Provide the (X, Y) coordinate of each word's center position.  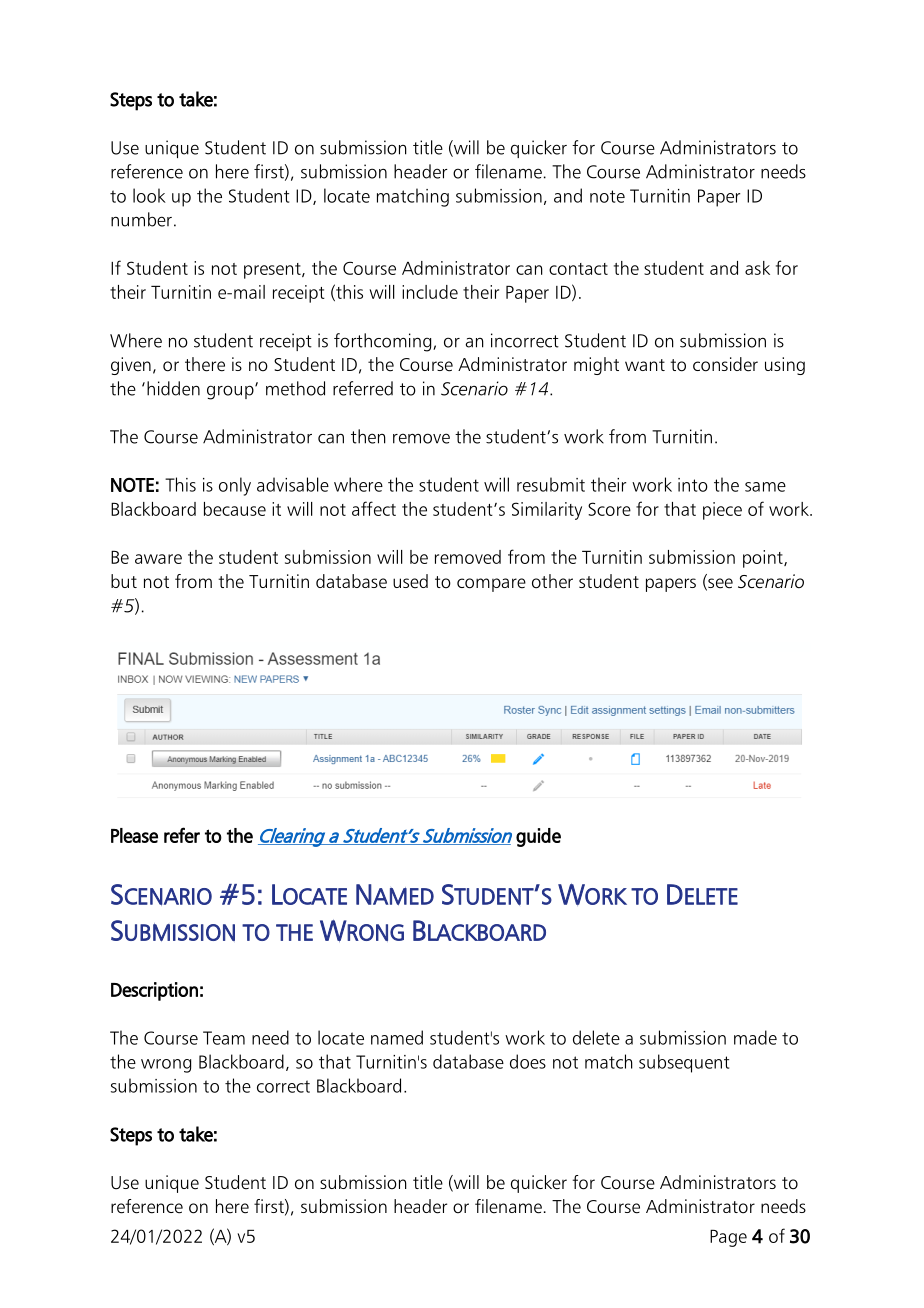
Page (728, 1238)
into (693, 485)
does (528, 1061)
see (719, 584)
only (235, 486)
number (141, 219)
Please (134, 835)
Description (154, 991)
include (430, 292)
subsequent (684, 1063)
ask (757, 268)
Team (224, 1038)
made (755, 1037)
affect (374, 508)
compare (491, 585)
